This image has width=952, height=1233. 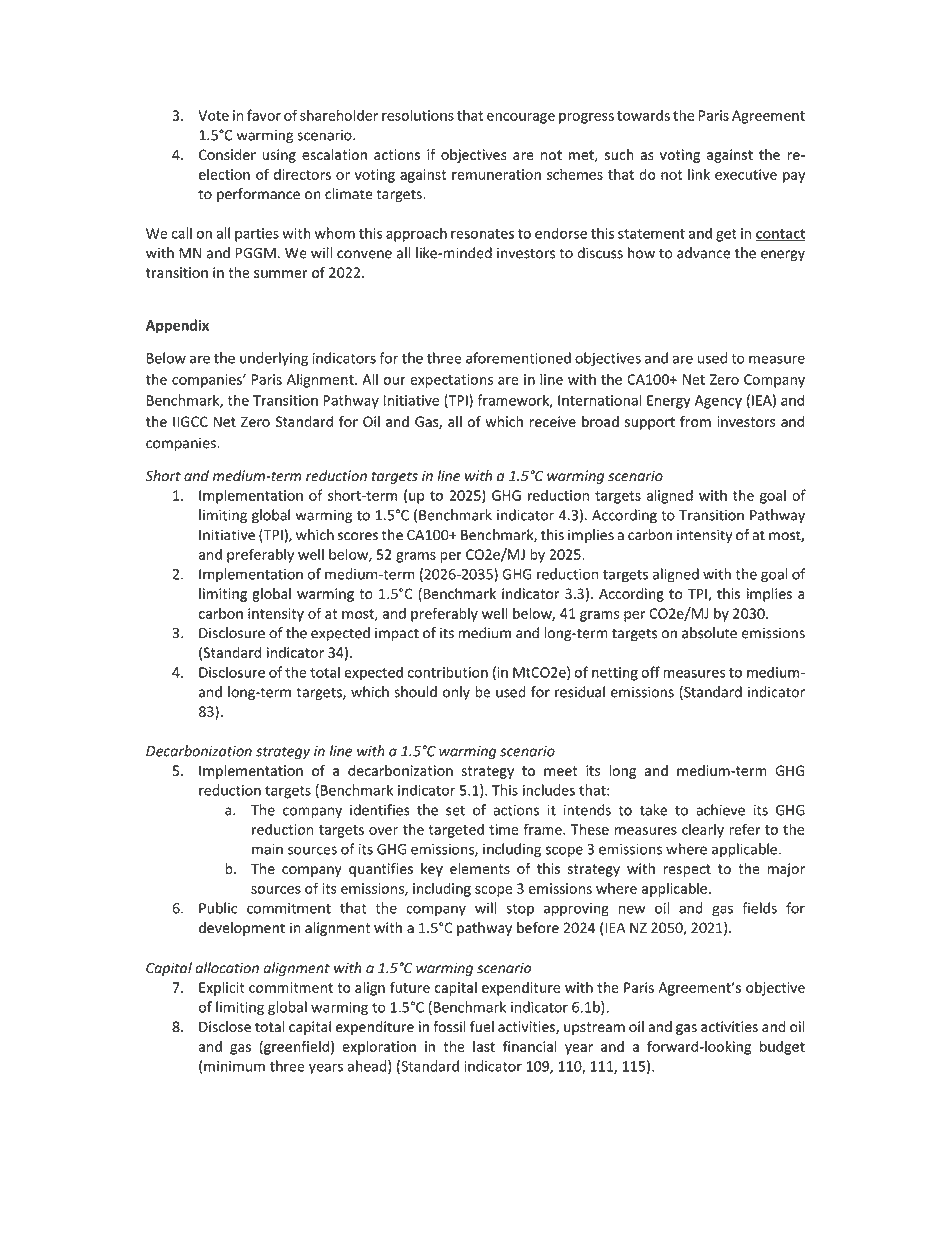 What do you see at coordinates (225, 1026) in the image?
I see `Disclose` at bounding box center [225, 1026].
